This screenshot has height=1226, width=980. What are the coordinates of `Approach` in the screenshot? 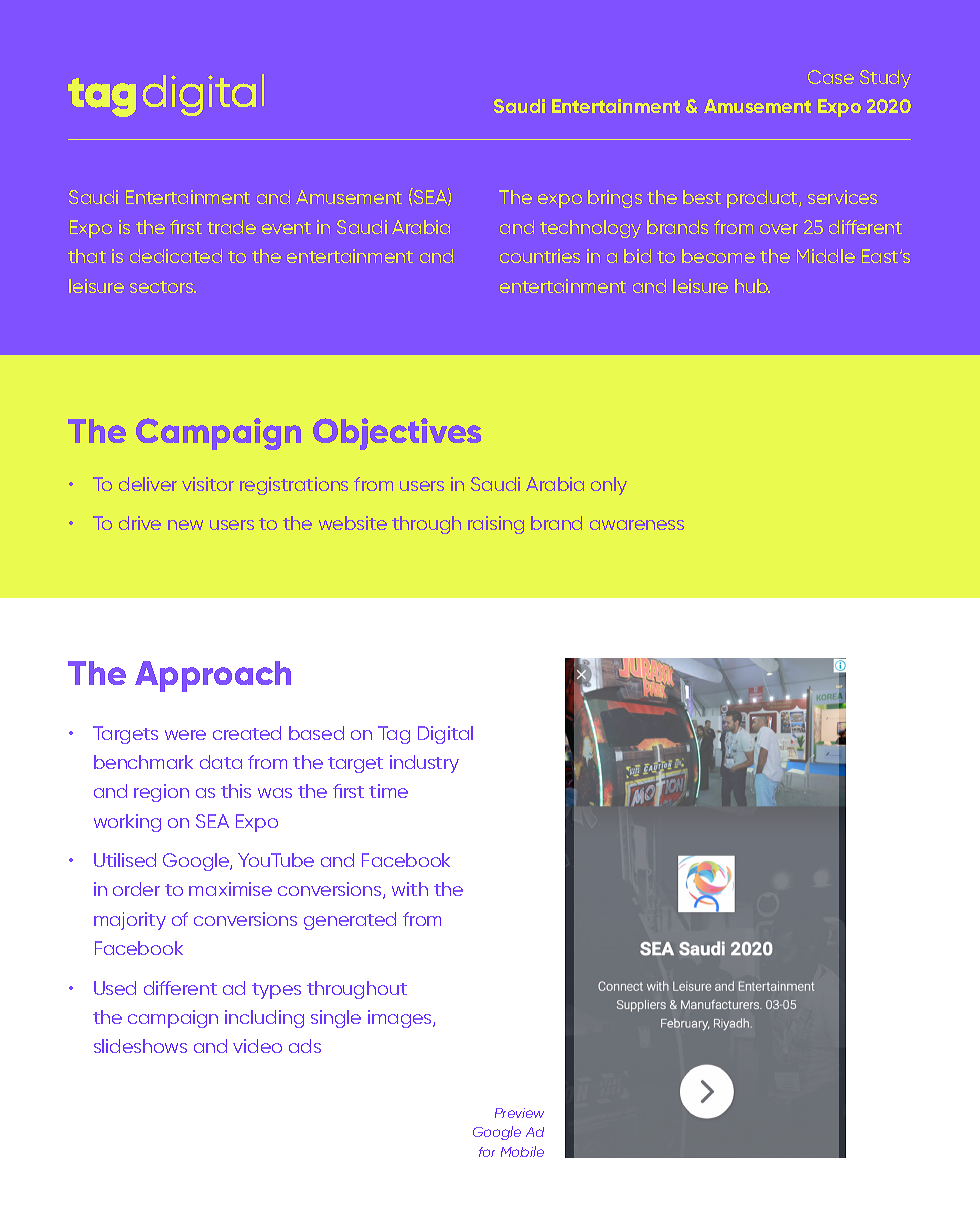 It's located at (213, 676).
